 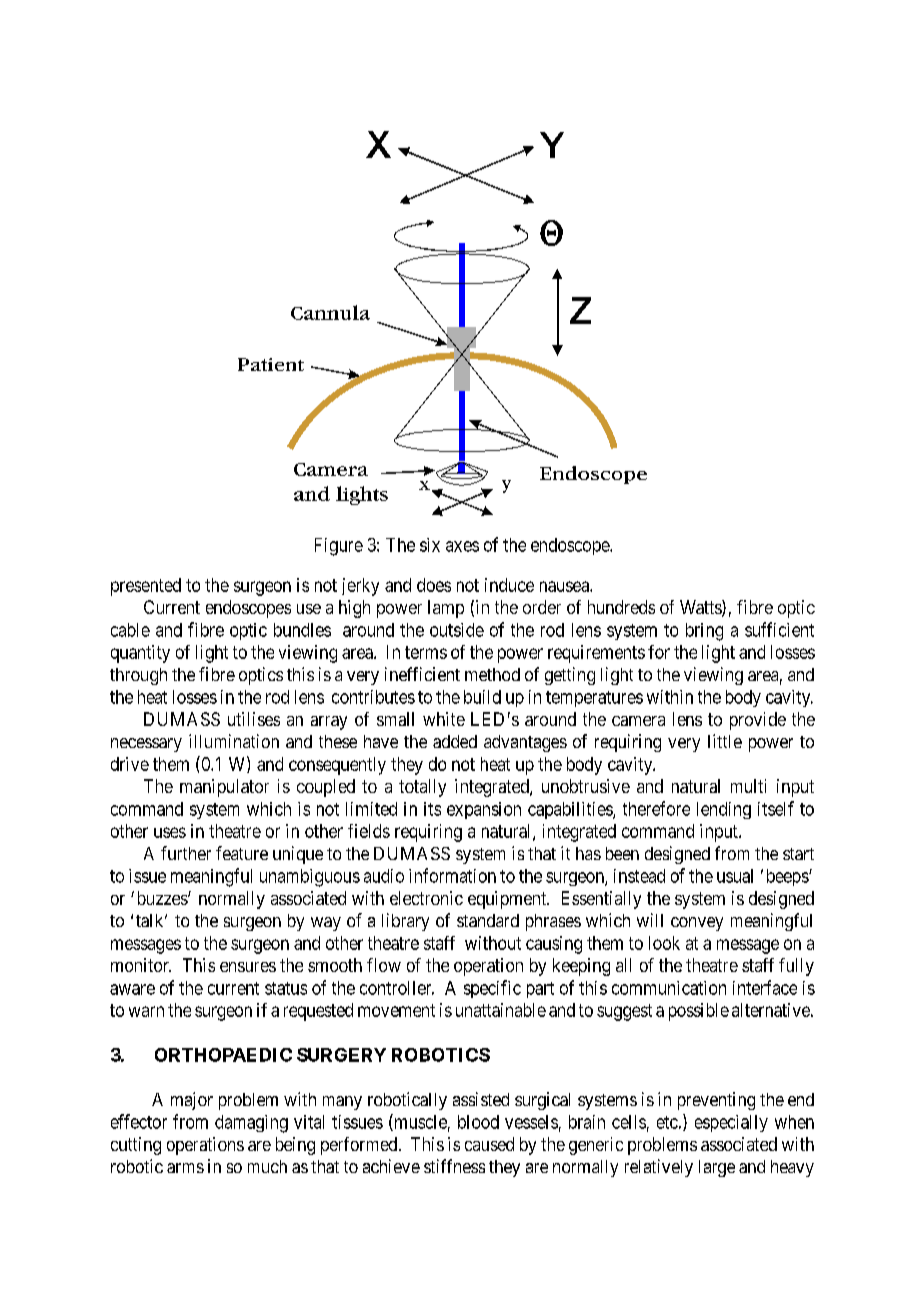 What do you see at coordinates (489, 1144) in the page?
I see `caused` at bounding box center [489, 1144].
